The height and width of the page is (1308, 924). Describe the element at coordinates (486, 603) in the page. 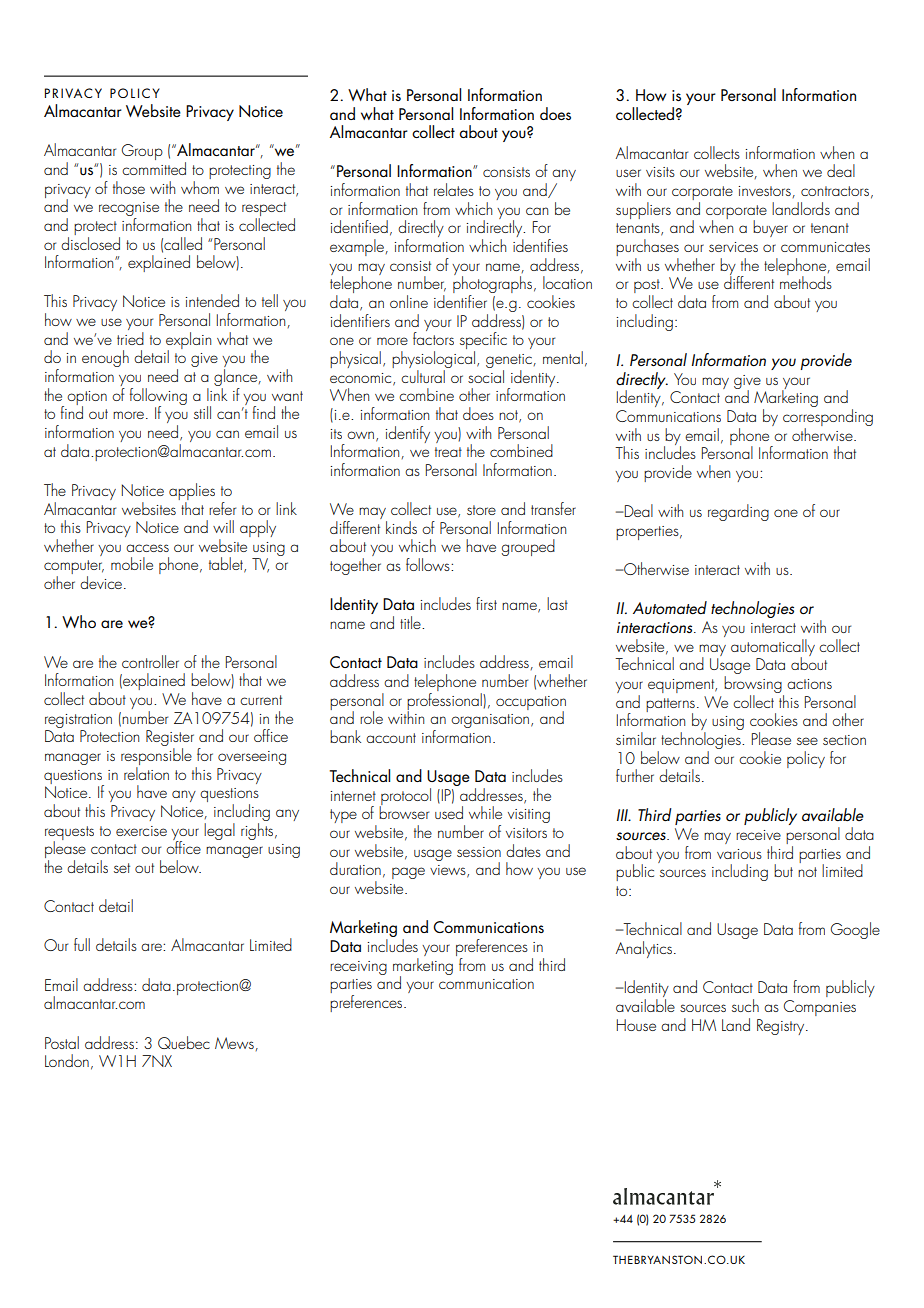

I see `first` at that location.
